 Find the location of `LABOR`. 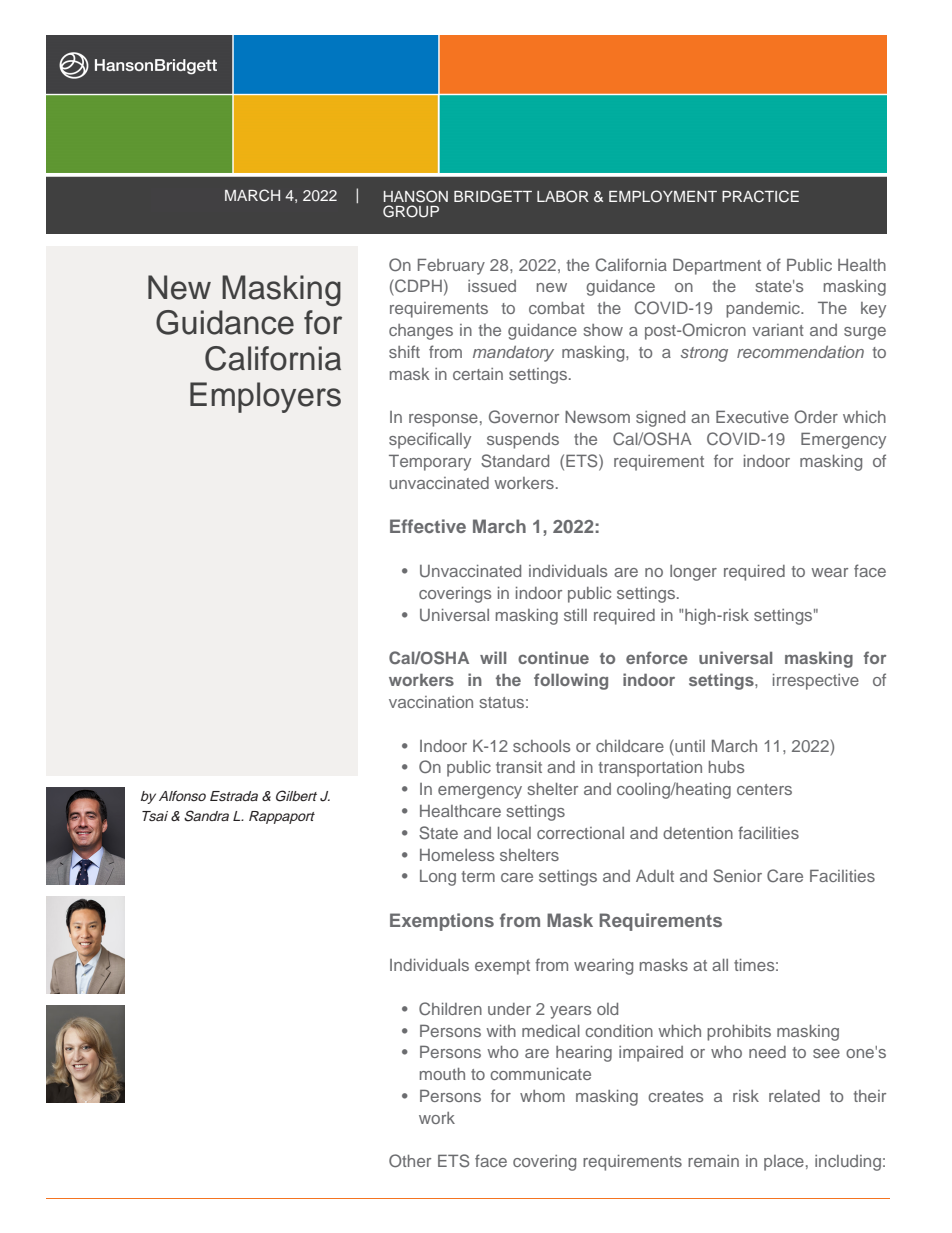

LABOR is located at coordinates (563, 196).
